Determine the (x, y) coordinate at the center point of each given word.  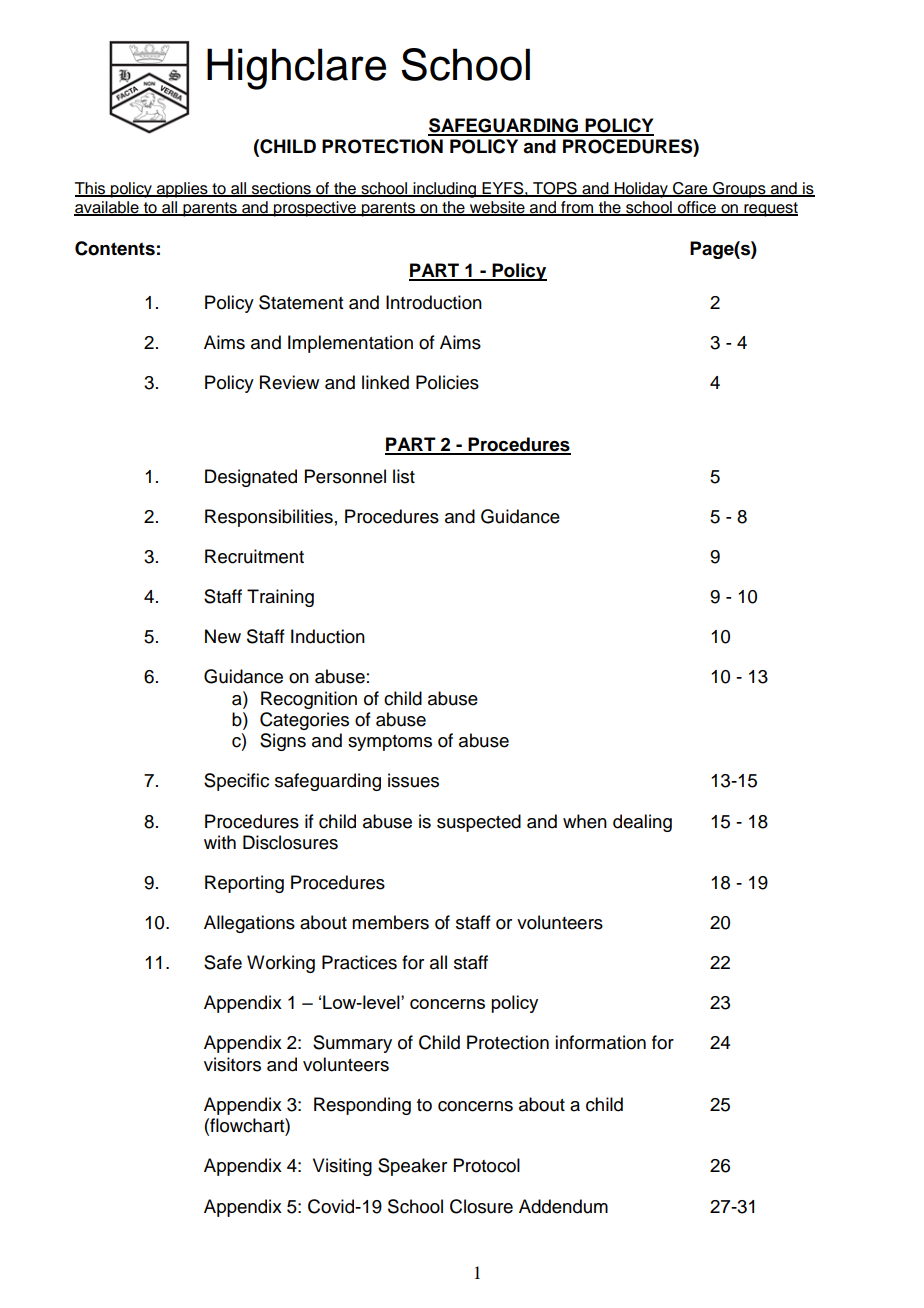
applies (182, 190)
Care (690, 189)
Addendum (563, 1206)
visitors (232, 1064)
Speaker (412, 1167)
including (445, 190)
